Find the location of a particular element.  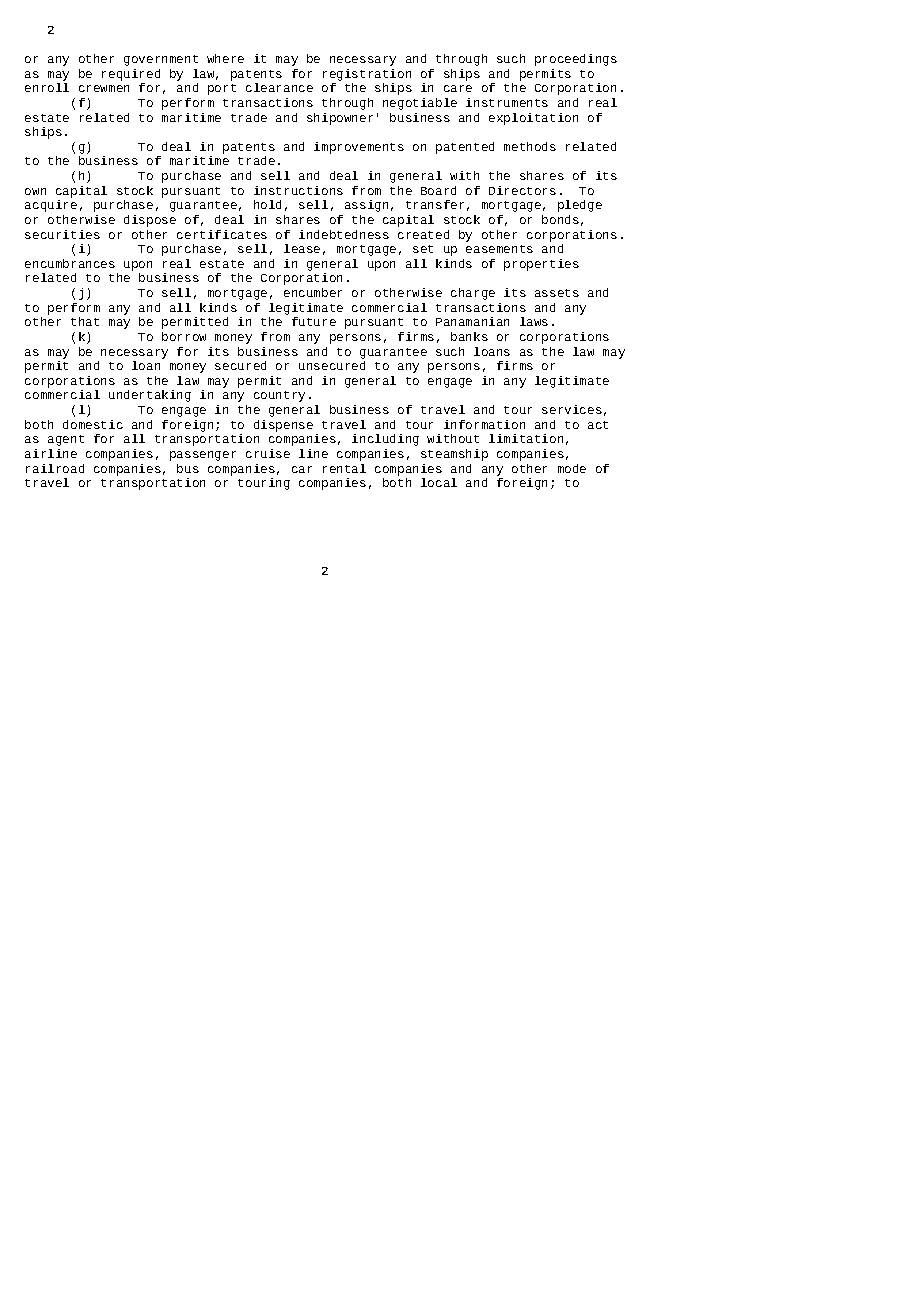

proceedings is located at coordinates (576, 60).
